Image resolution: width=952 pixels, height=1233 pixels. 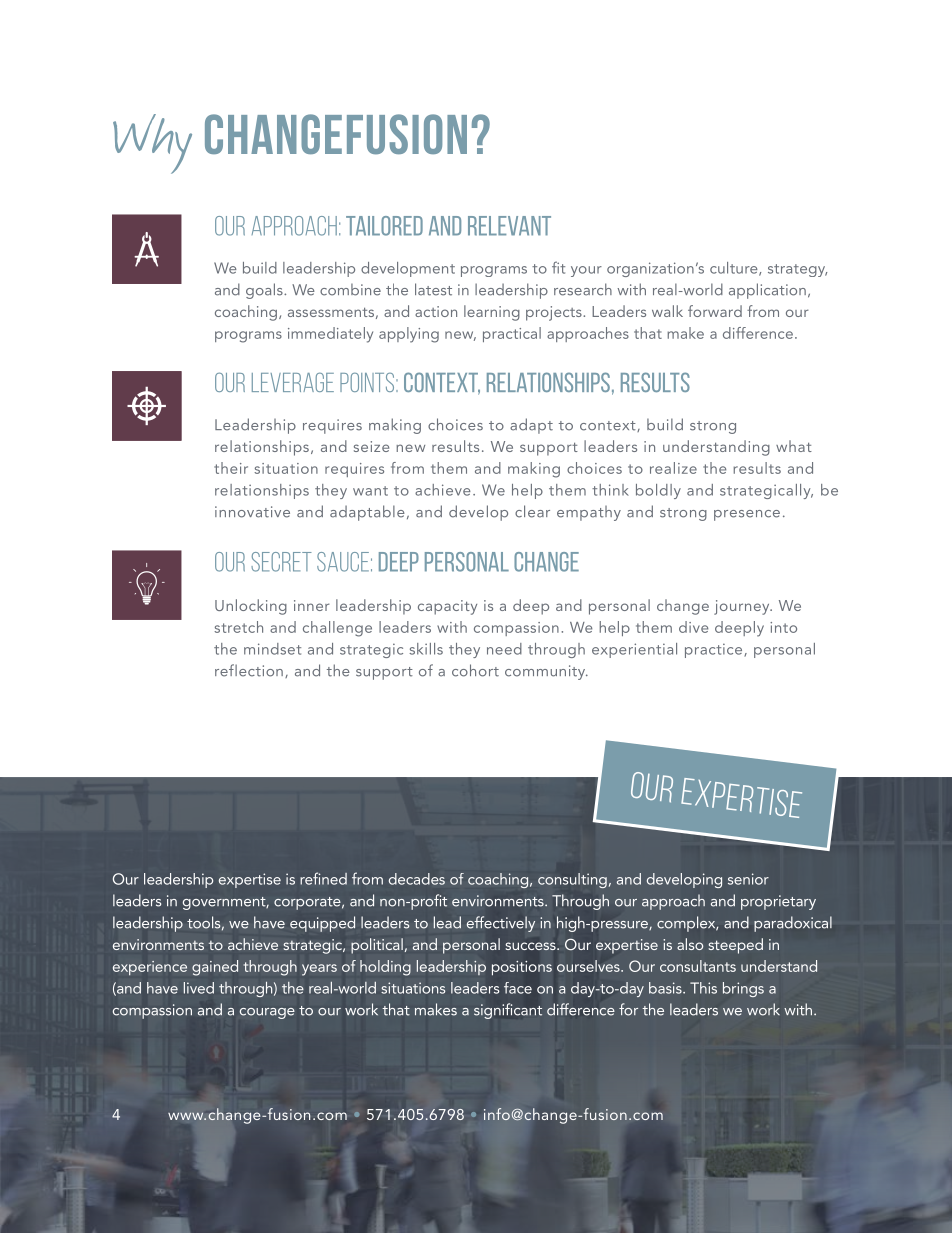 What do you see at coordinates (509, 226) in the screenshot?
I see `relevant` at bounding box center [509, 226].
